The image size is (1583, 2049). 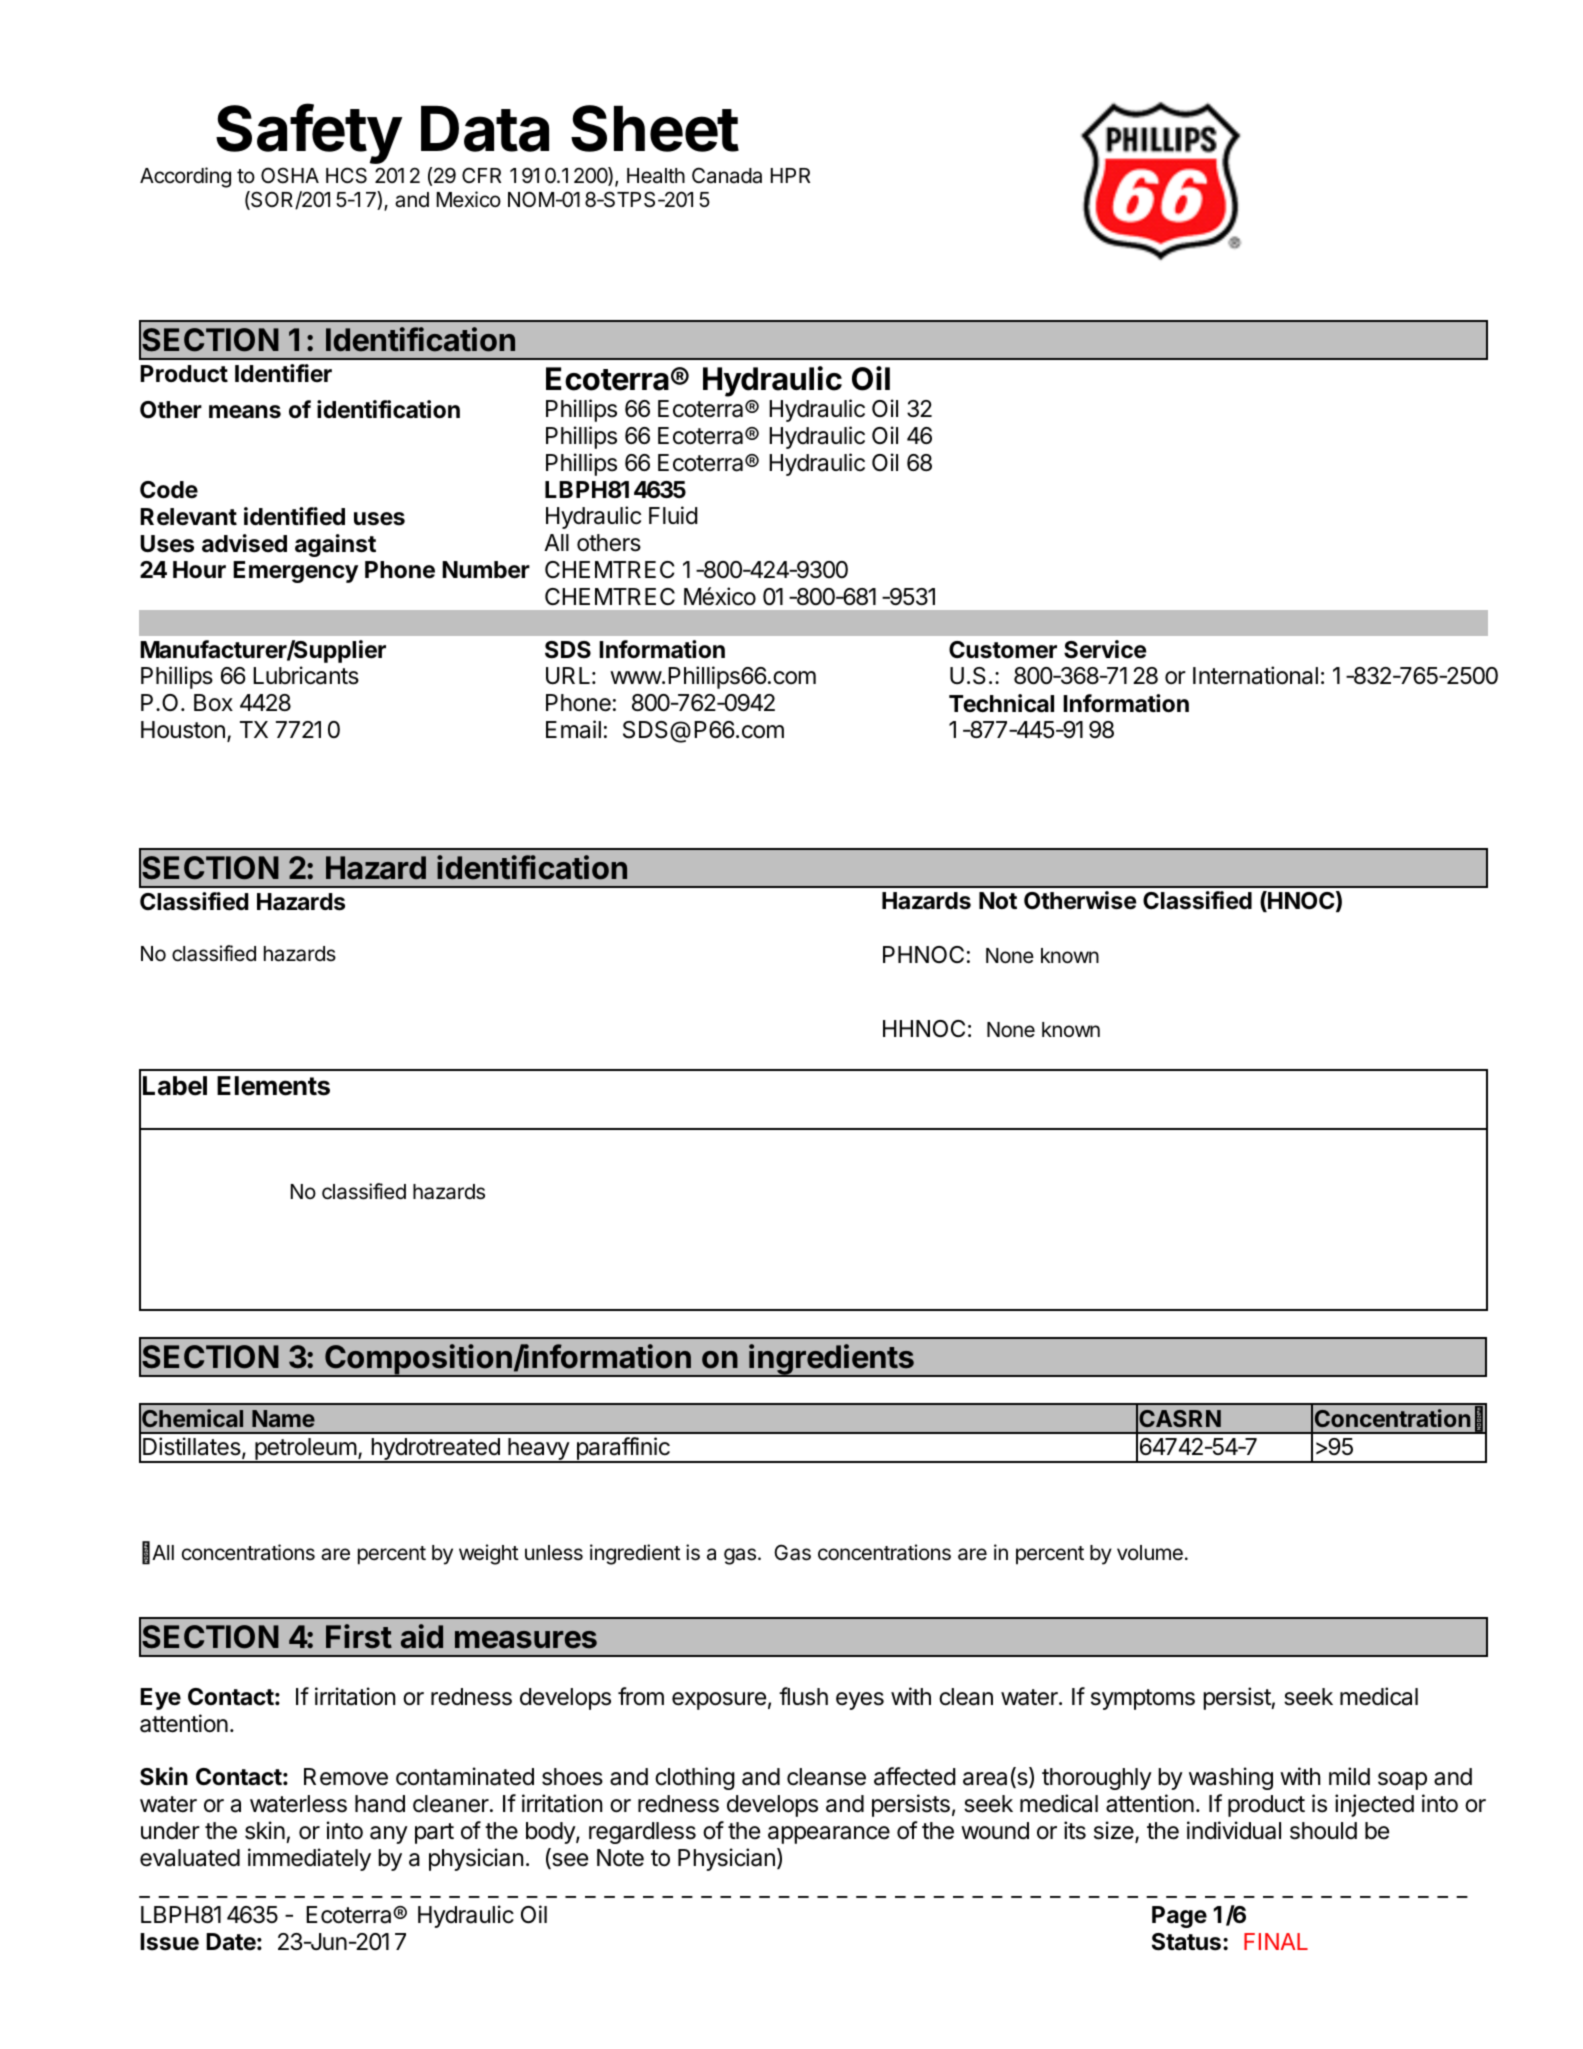 I want to click on International, so click(x=1255, y=675).
